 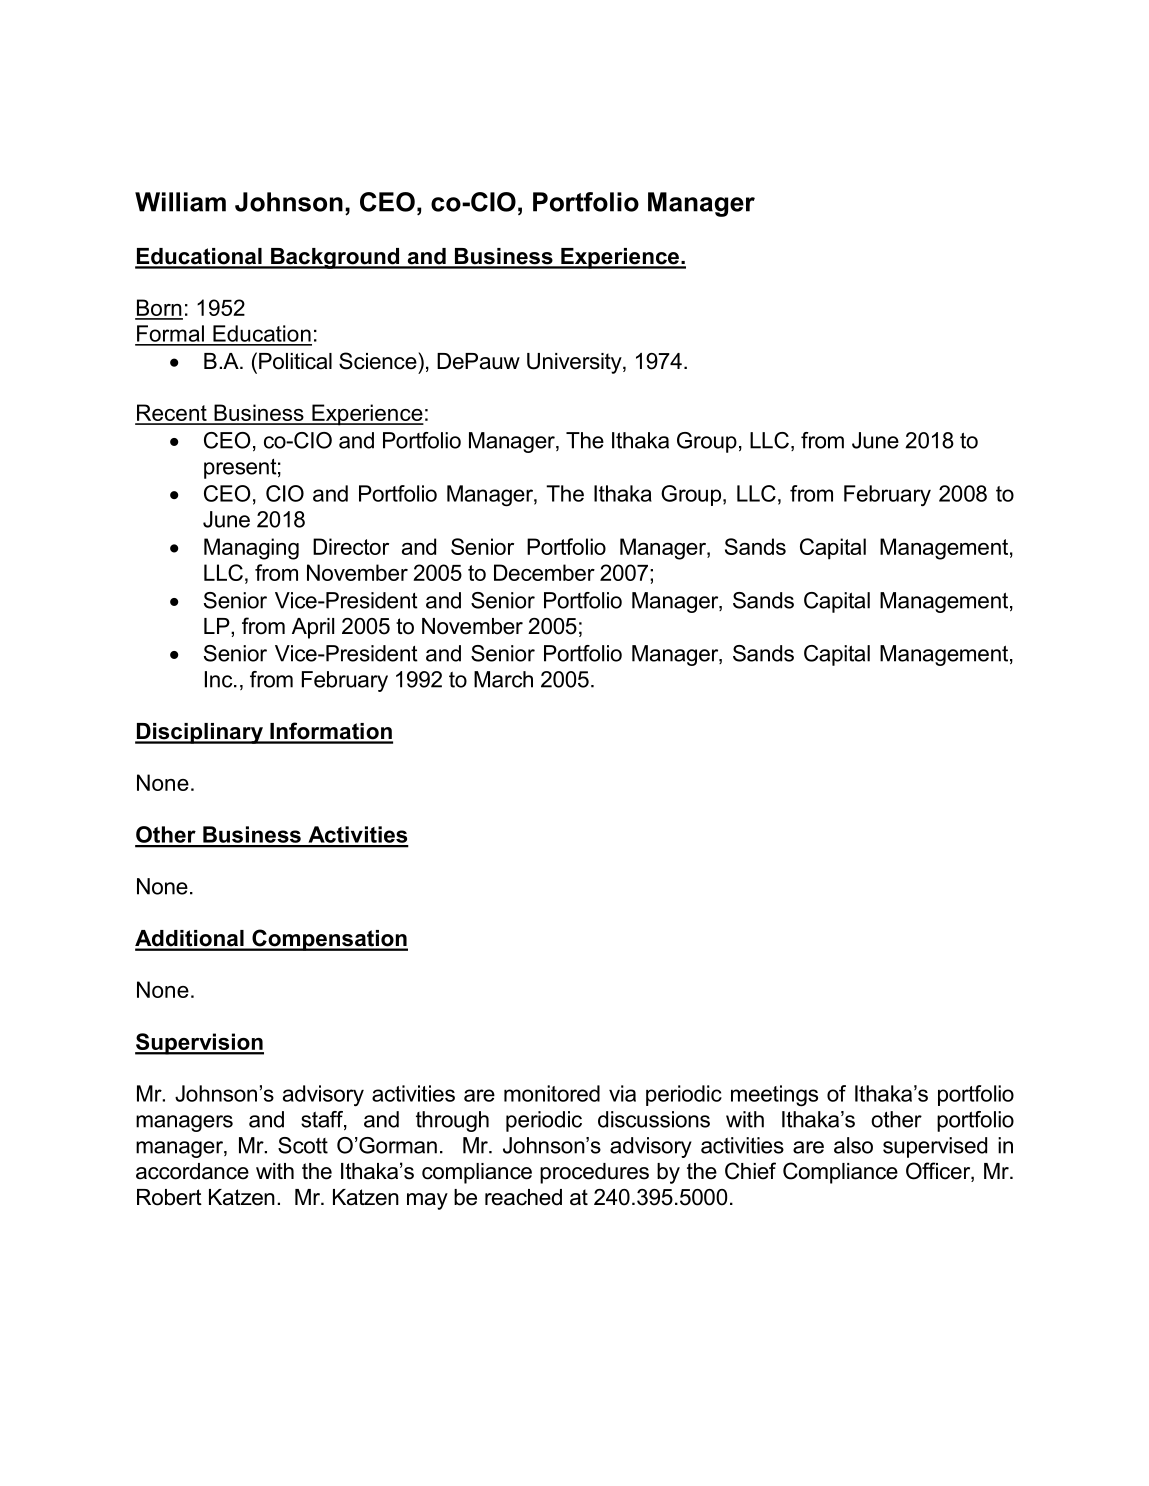 I want to click on procedures, so click(x=594, y=1173).
